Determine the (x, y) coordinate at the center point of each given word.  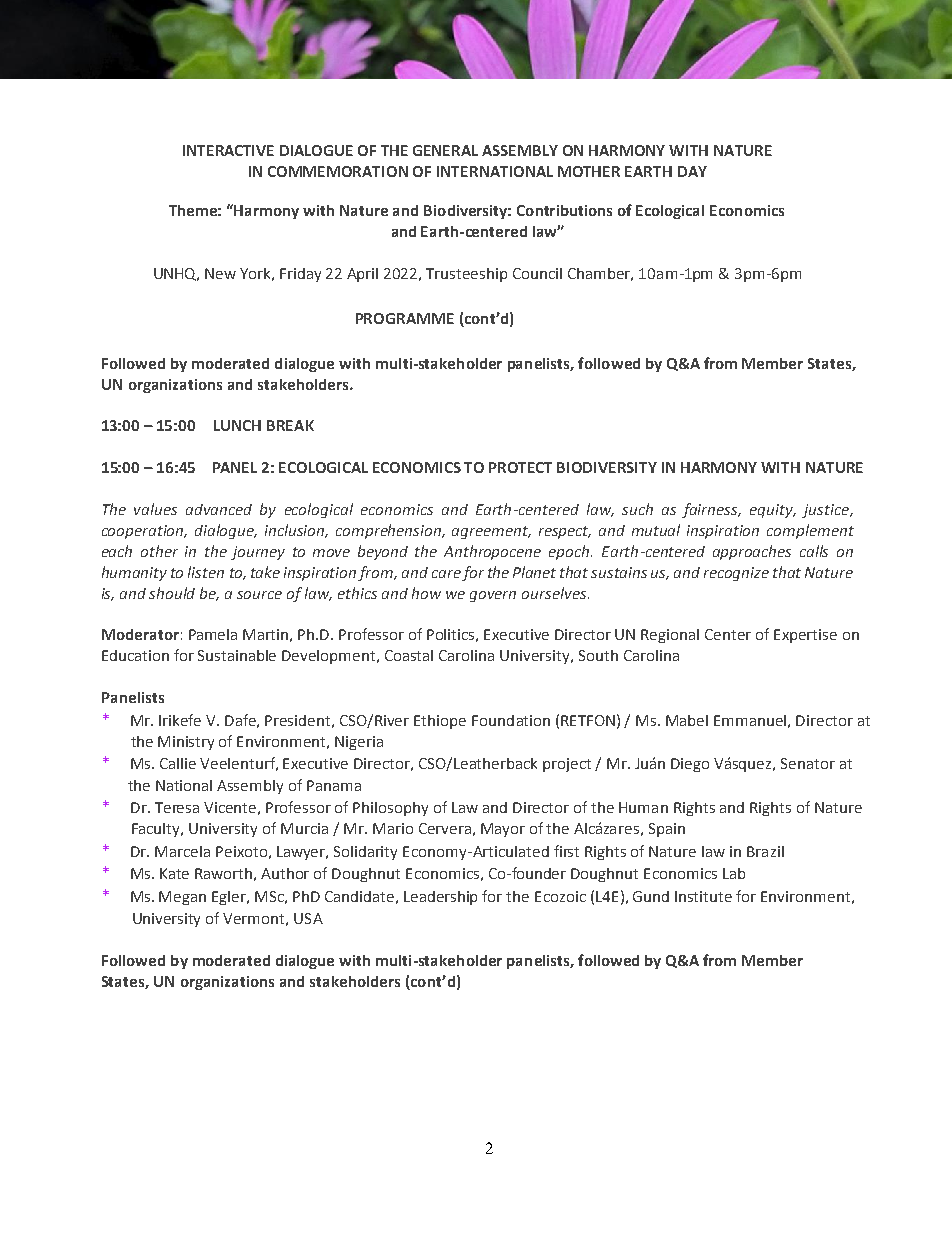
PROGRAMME (405, 318)
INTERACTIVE (228, 150)
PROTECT (520, 467)
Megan (182, 898)
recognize (736, 574)
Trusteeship (466, 275)
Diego (690, 765)
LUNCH (237, 425)
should (172, 593)
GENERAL (445, 150)
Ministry (186, 743)
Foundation (511, 720)
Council (537, 273)
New (220, 273)
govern (493, 596)
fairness (711, 510)
